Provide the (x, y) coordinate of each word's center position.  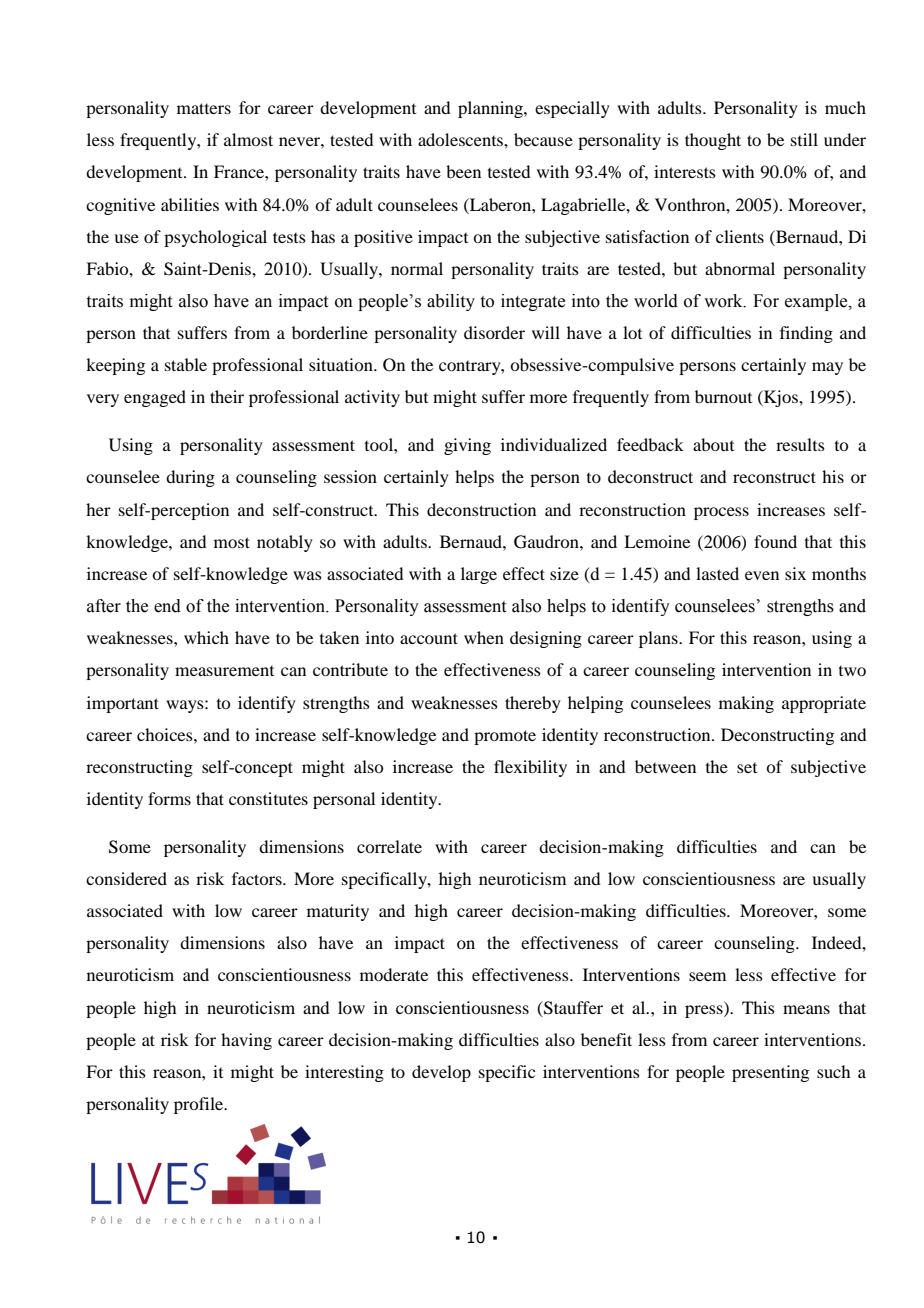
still (804, 139)
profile (200, 1105)
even (762, 575)
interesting (344, 1073)
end (167, 606)
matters (204, 108)
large (479, 575)
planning (491, 109)
